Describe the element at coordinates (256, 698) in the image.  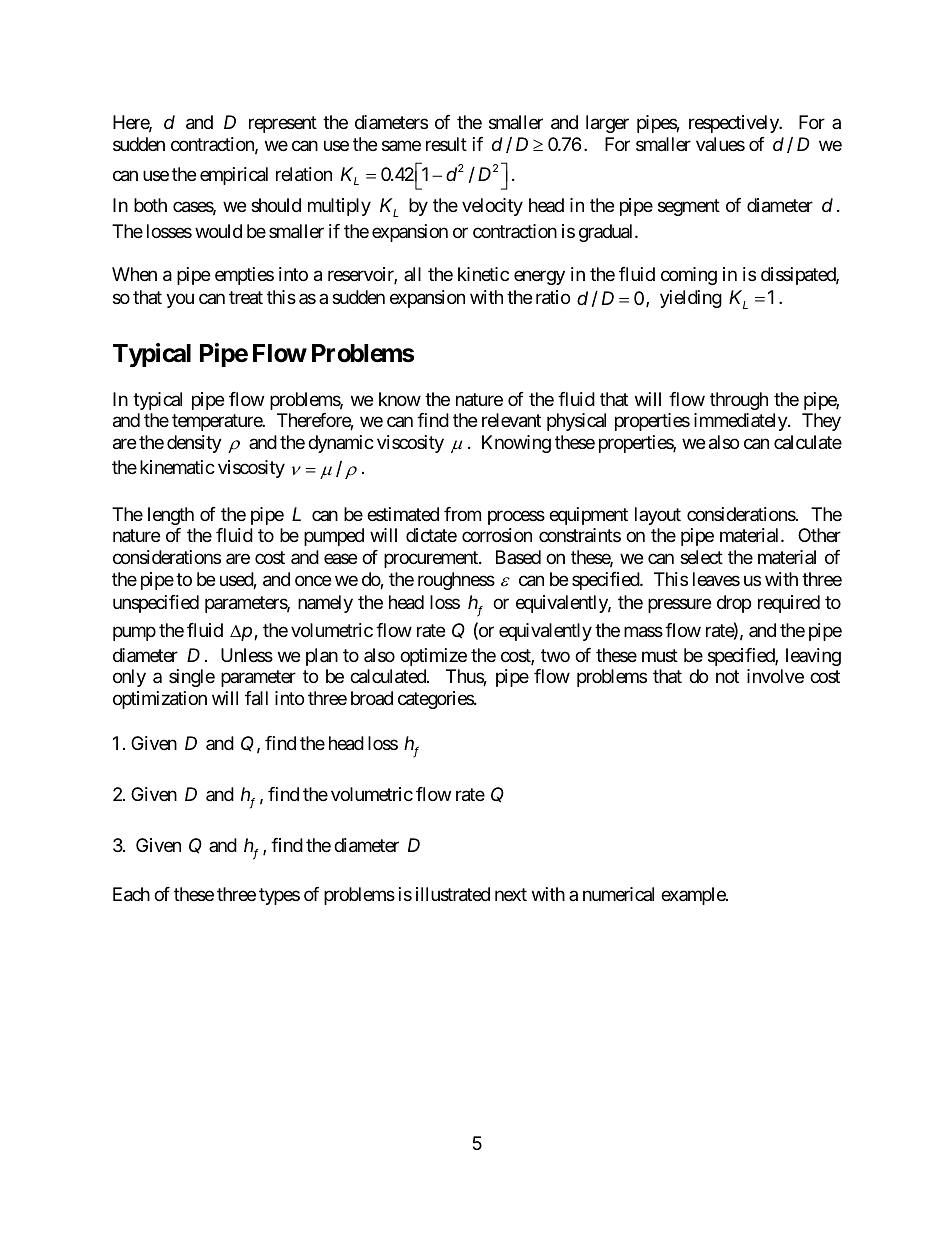
I see `fall` at that location.
